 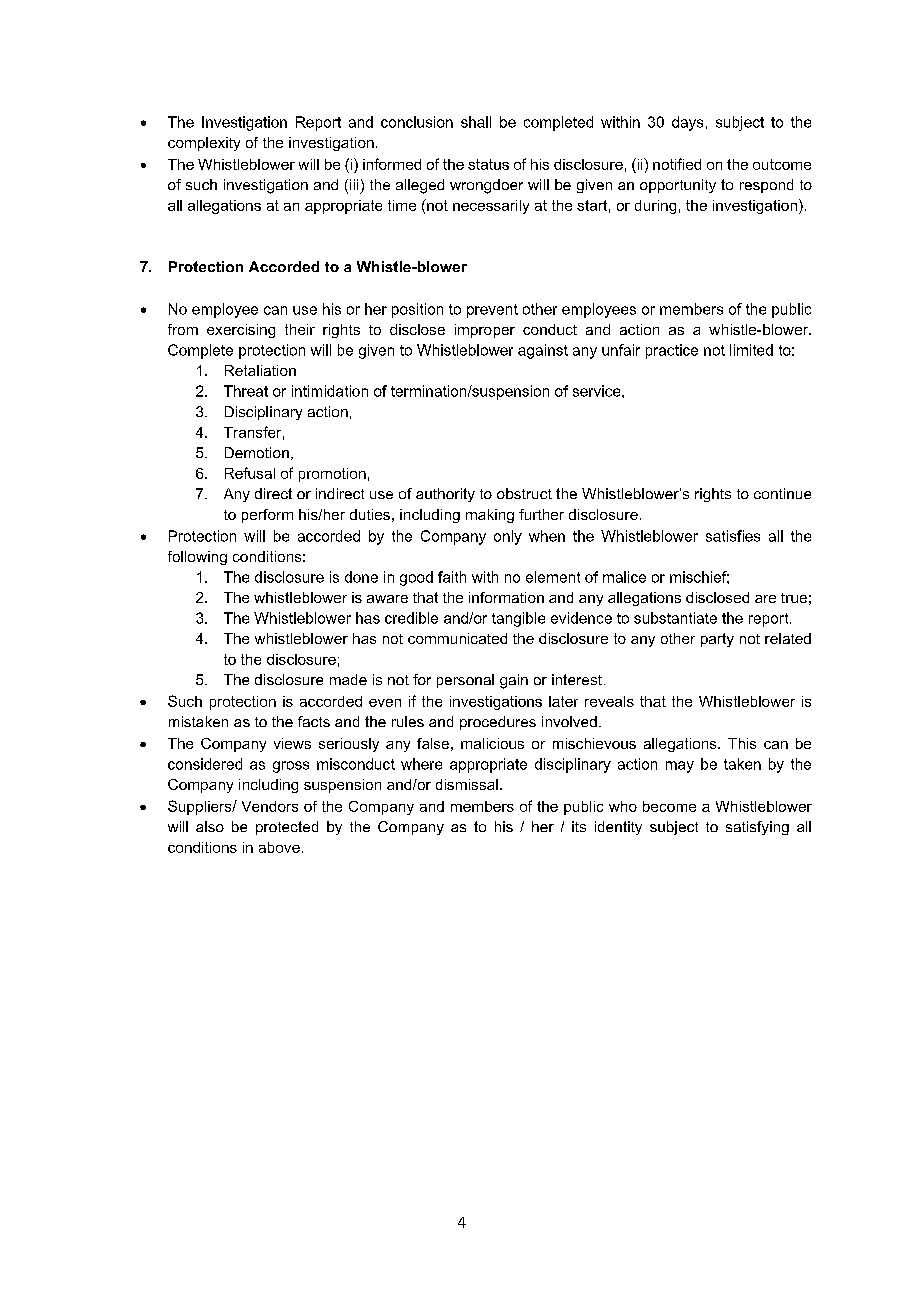 What do you see at coordinates (287, 828) in the page?
I see `protected` at bounding box center [287, 828].
